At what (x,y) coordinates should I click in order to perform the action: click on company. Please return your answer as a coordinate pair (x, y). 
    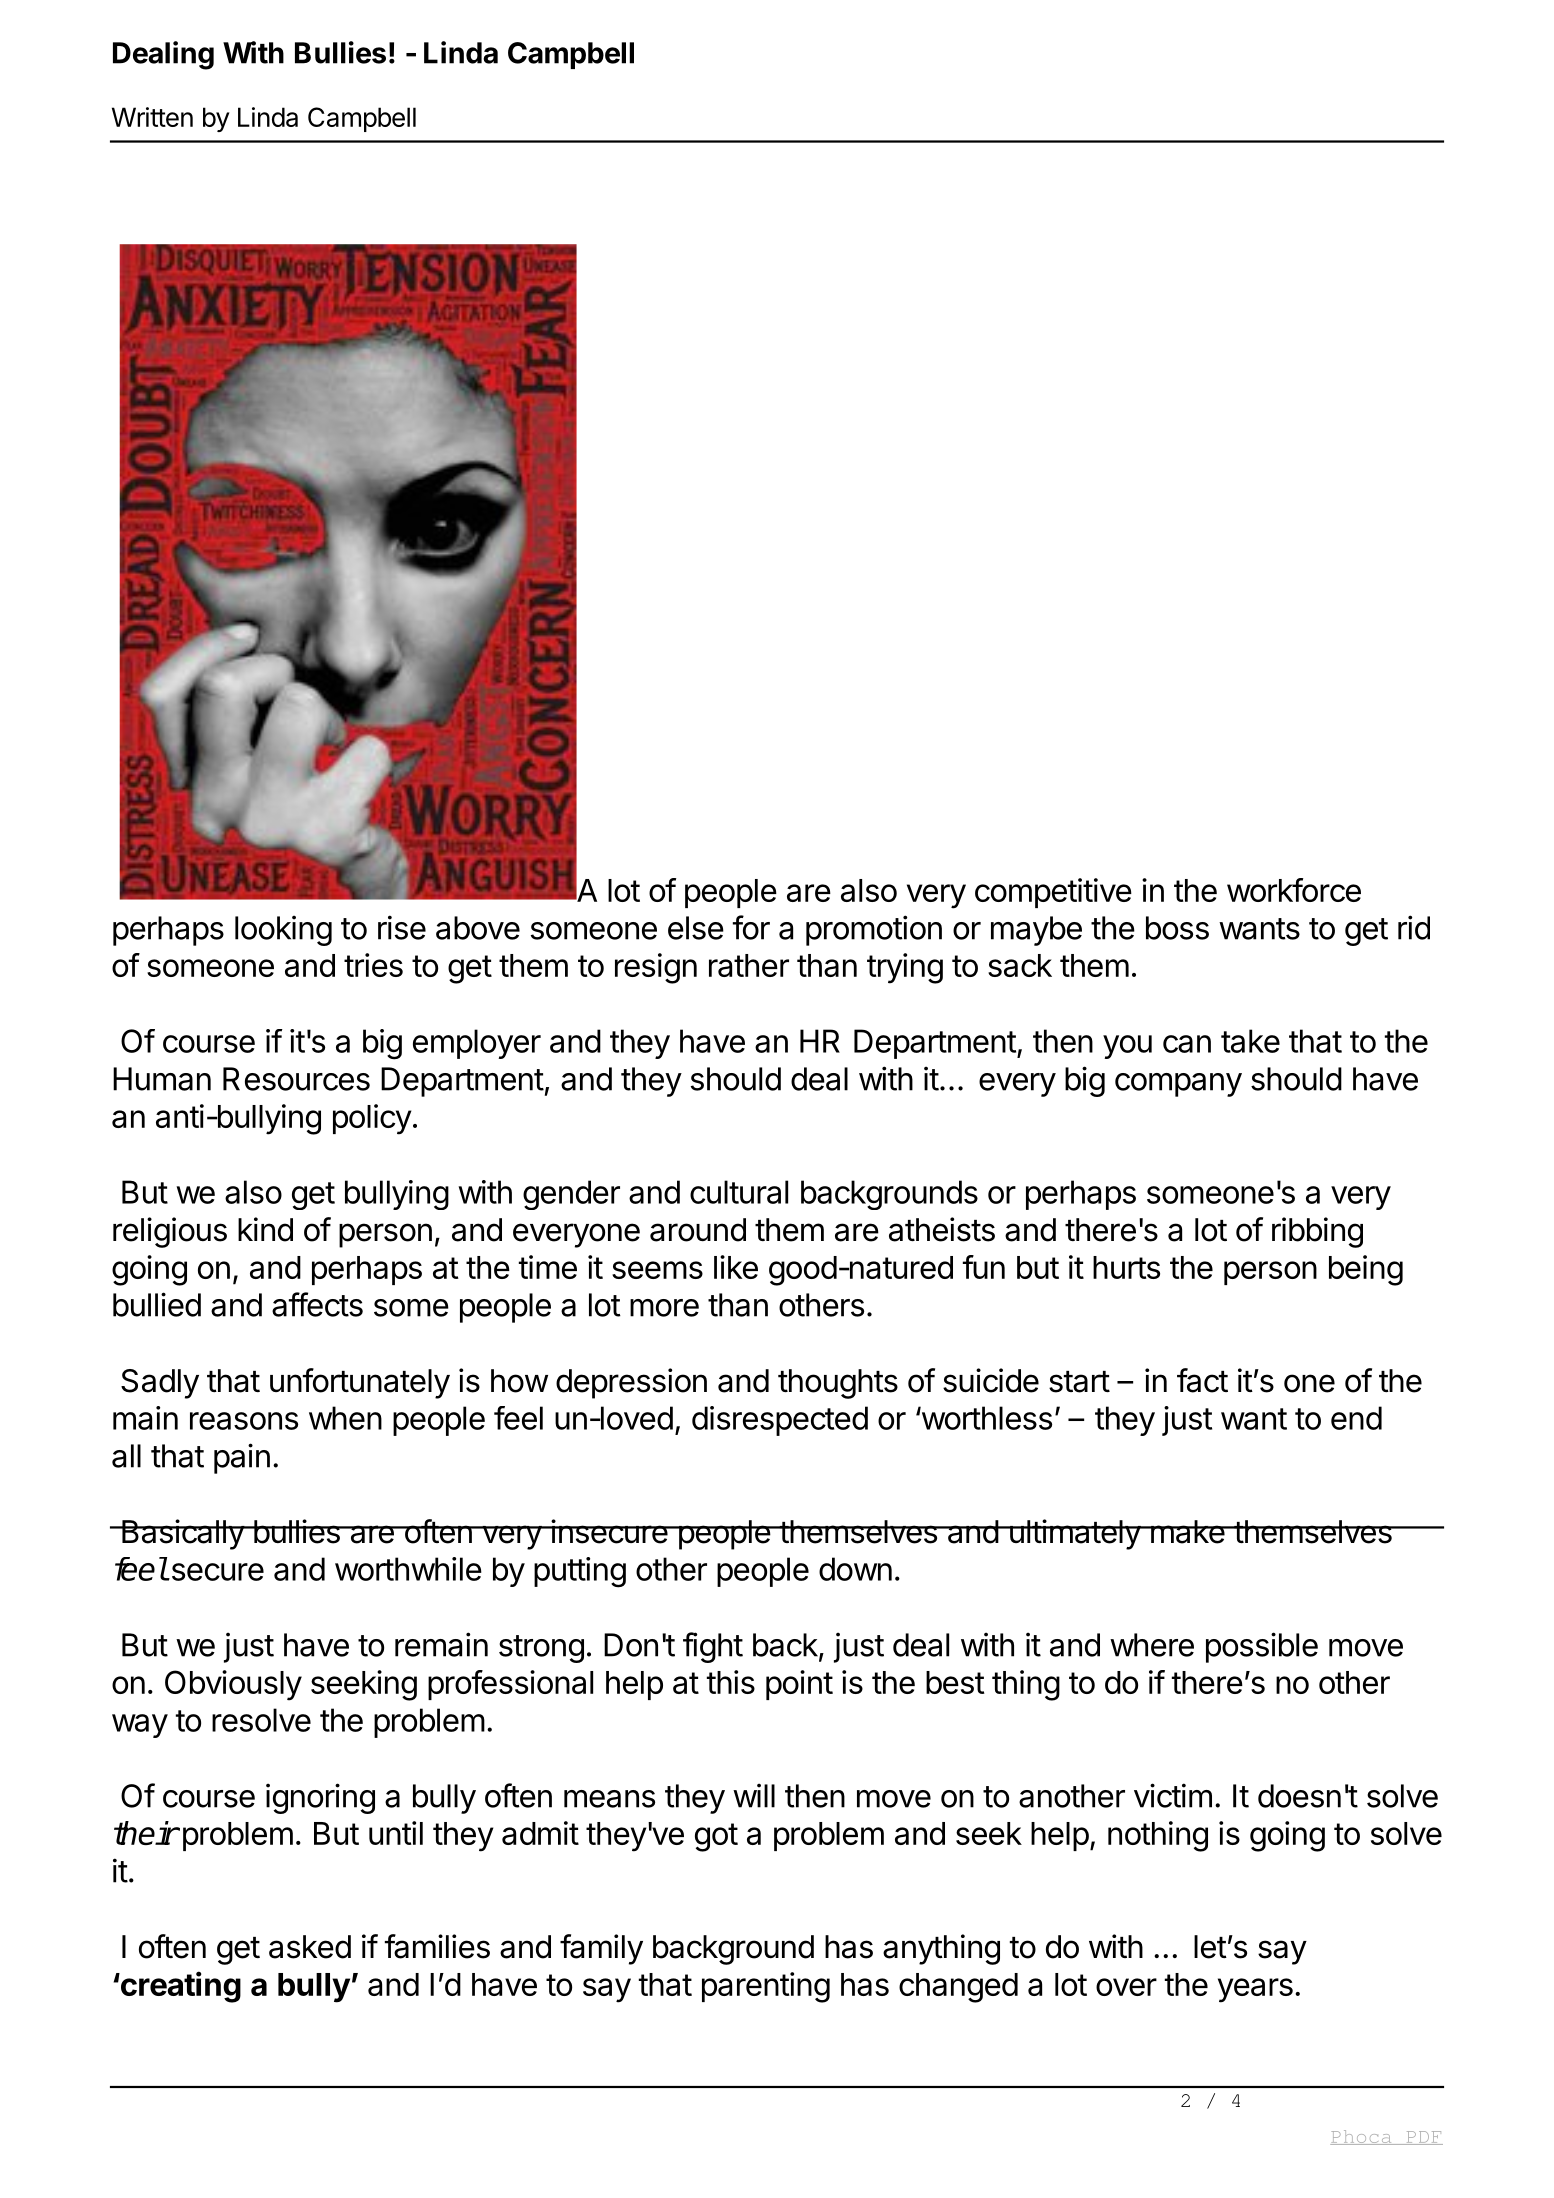
    Looking at the image, I should click on (1178, 1085).
